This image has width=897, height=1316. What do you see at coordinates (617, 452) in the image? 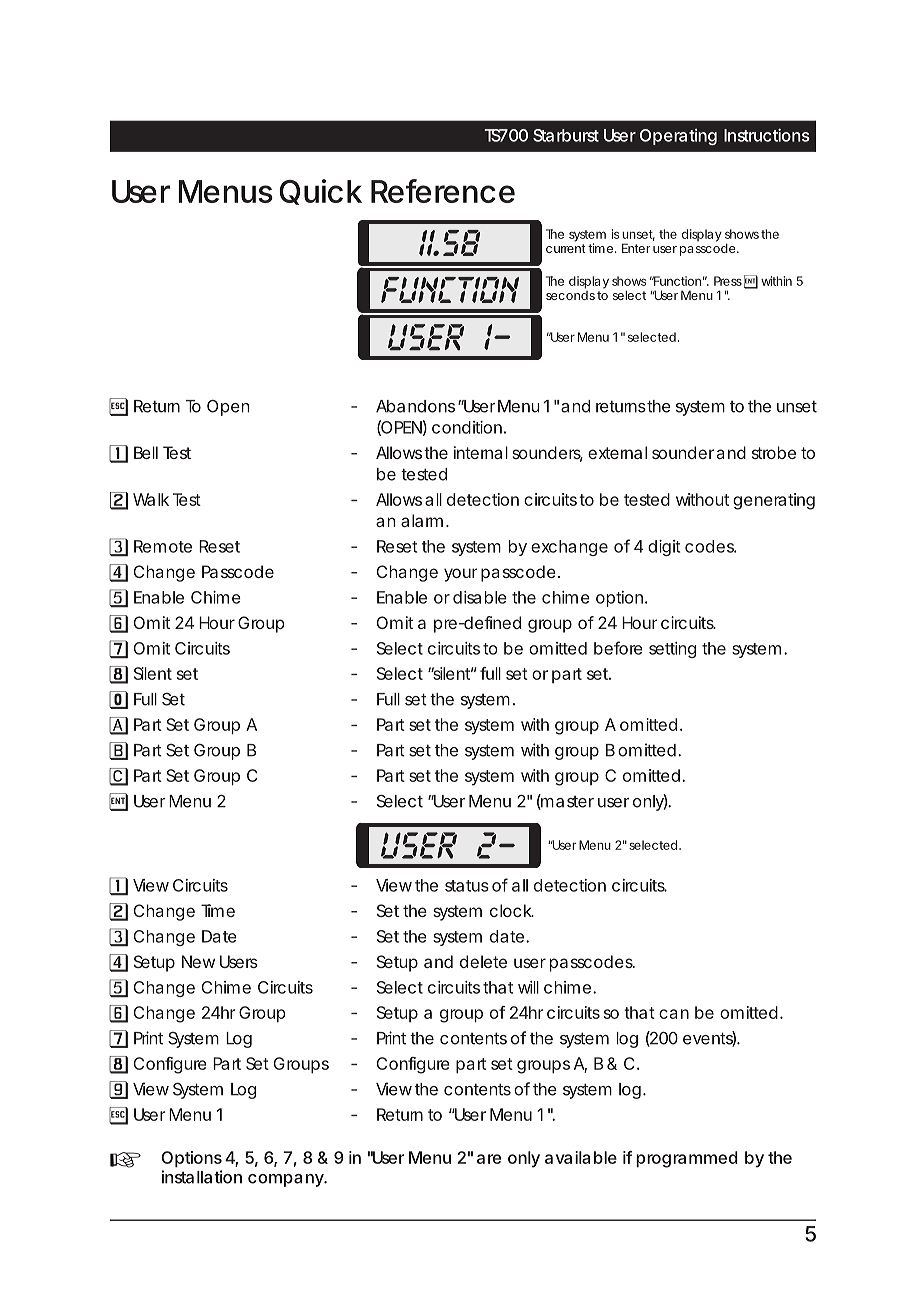
I see `external` at bounding box center [617, 452].
